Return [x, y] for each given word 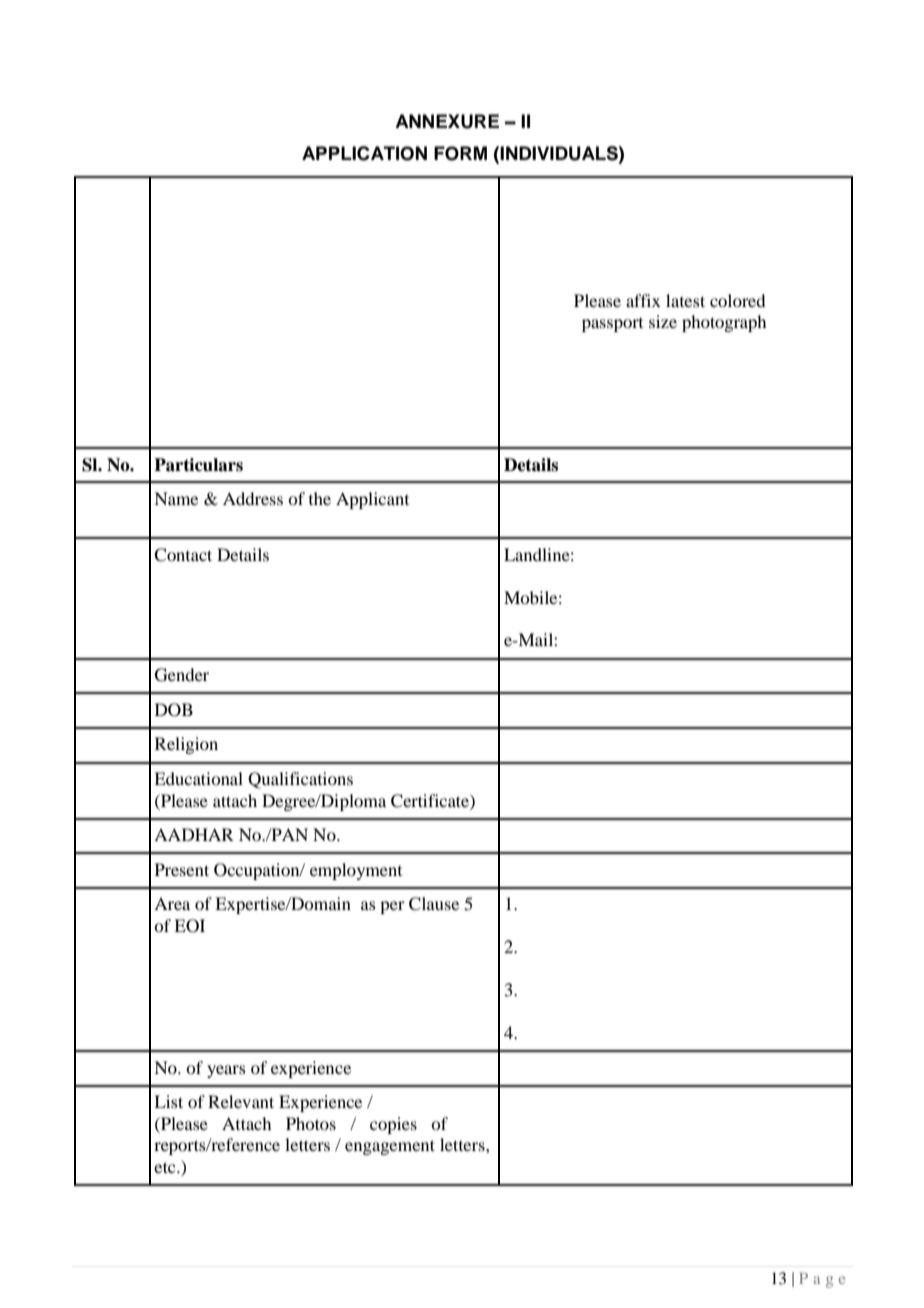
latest [685, 300]
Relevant [241, 1101]
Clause [434, 904]
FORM [460, 153]
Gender [182, 675]
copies [393, 1125]
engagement [390, 1147]
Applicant [372, 500]
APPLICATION [364, 153]
